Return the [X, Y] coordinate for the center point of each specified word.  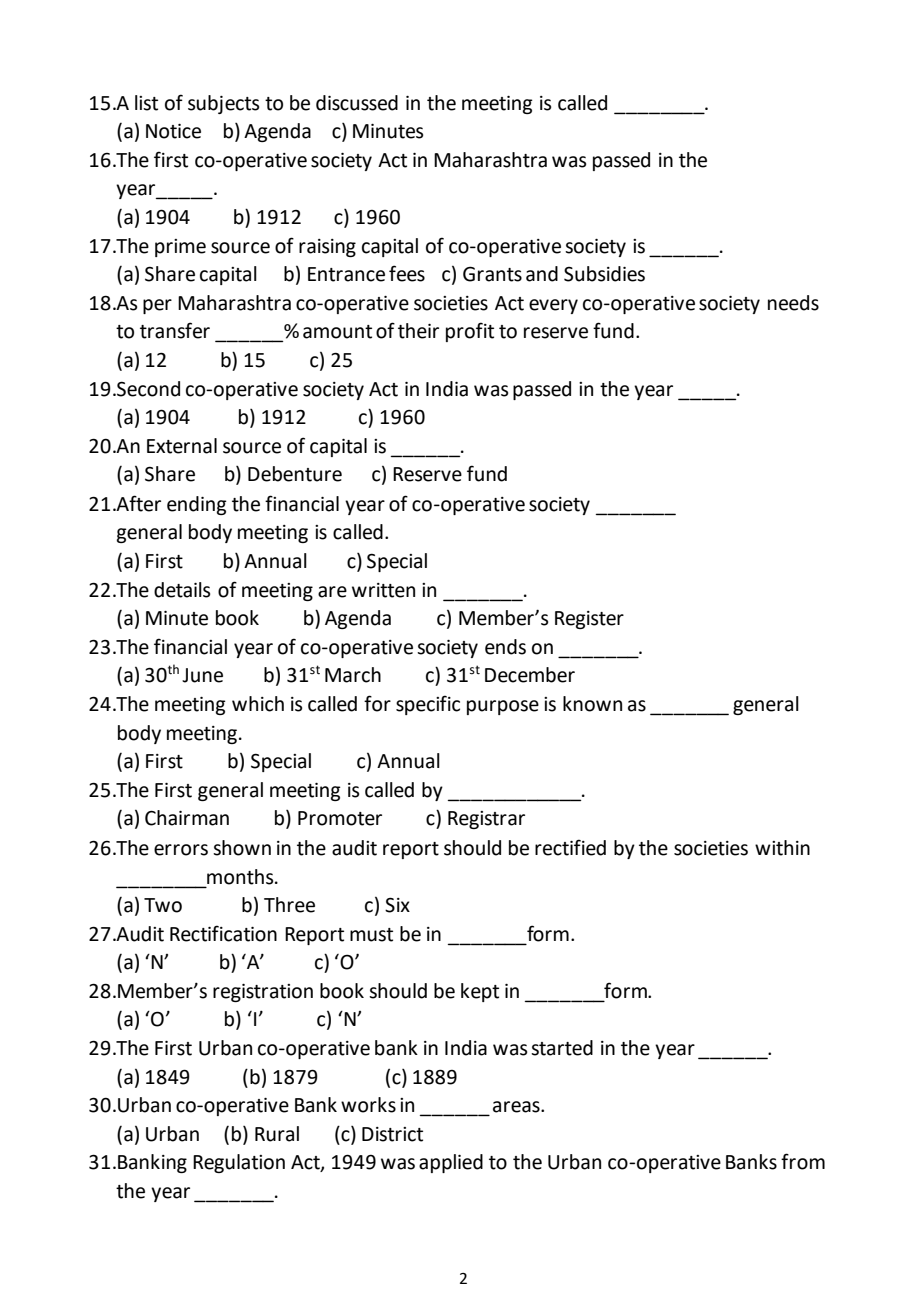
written [383, 590]
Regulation [239, 1163]
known [592, 704]
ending [197, 505]
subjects [223, 104]
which [258, 704]
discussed [357, 103]
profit [470, 332]
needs [793, 303]
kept [480, 992]
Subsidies [604, 274]
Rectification [223, 933]
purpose [503, 707]
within [782, 848]
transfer [175, 330]
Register [589, 620]
